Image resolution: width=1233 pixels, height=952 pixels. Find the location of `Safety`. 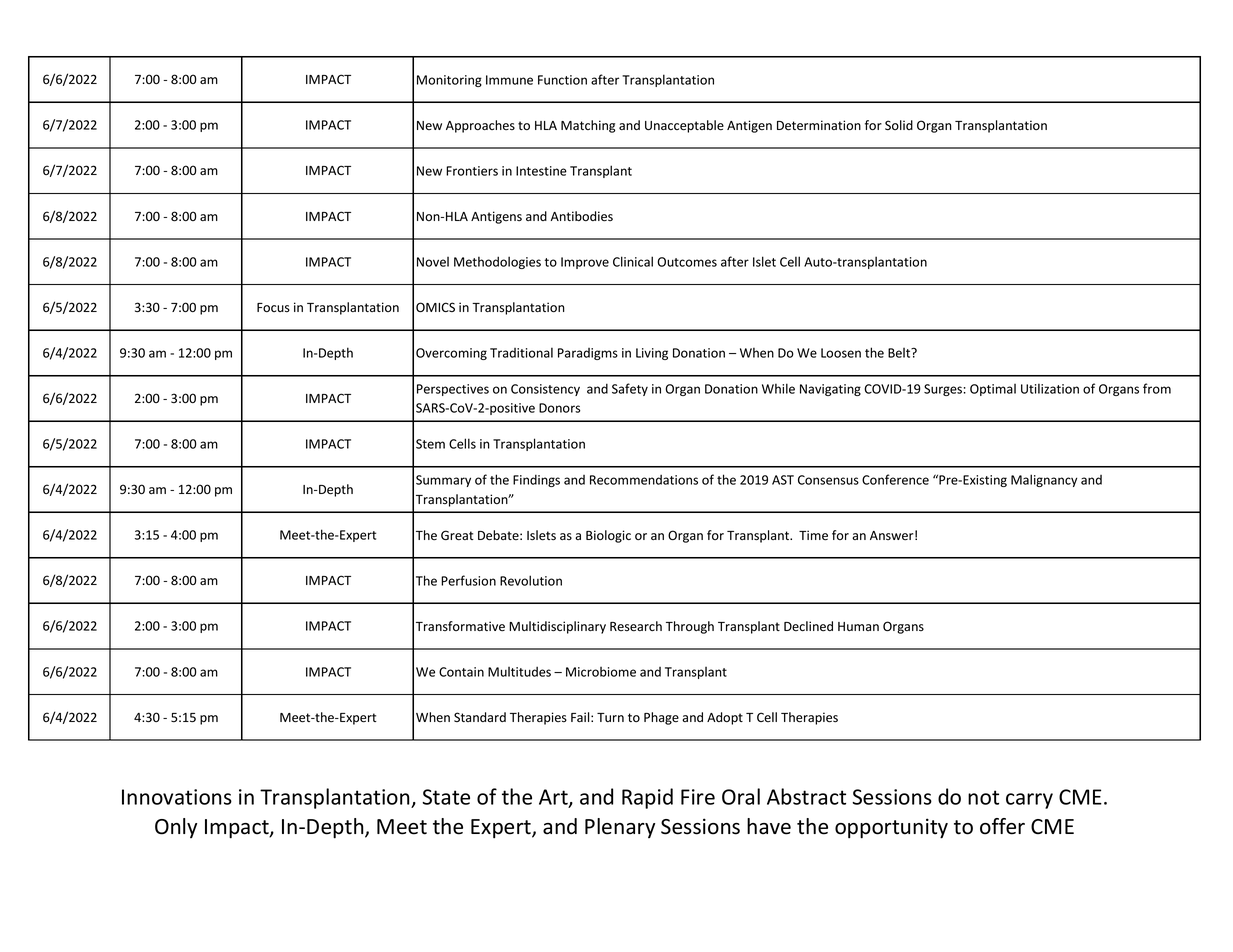

Safety is located at coordinates (630, 389).
